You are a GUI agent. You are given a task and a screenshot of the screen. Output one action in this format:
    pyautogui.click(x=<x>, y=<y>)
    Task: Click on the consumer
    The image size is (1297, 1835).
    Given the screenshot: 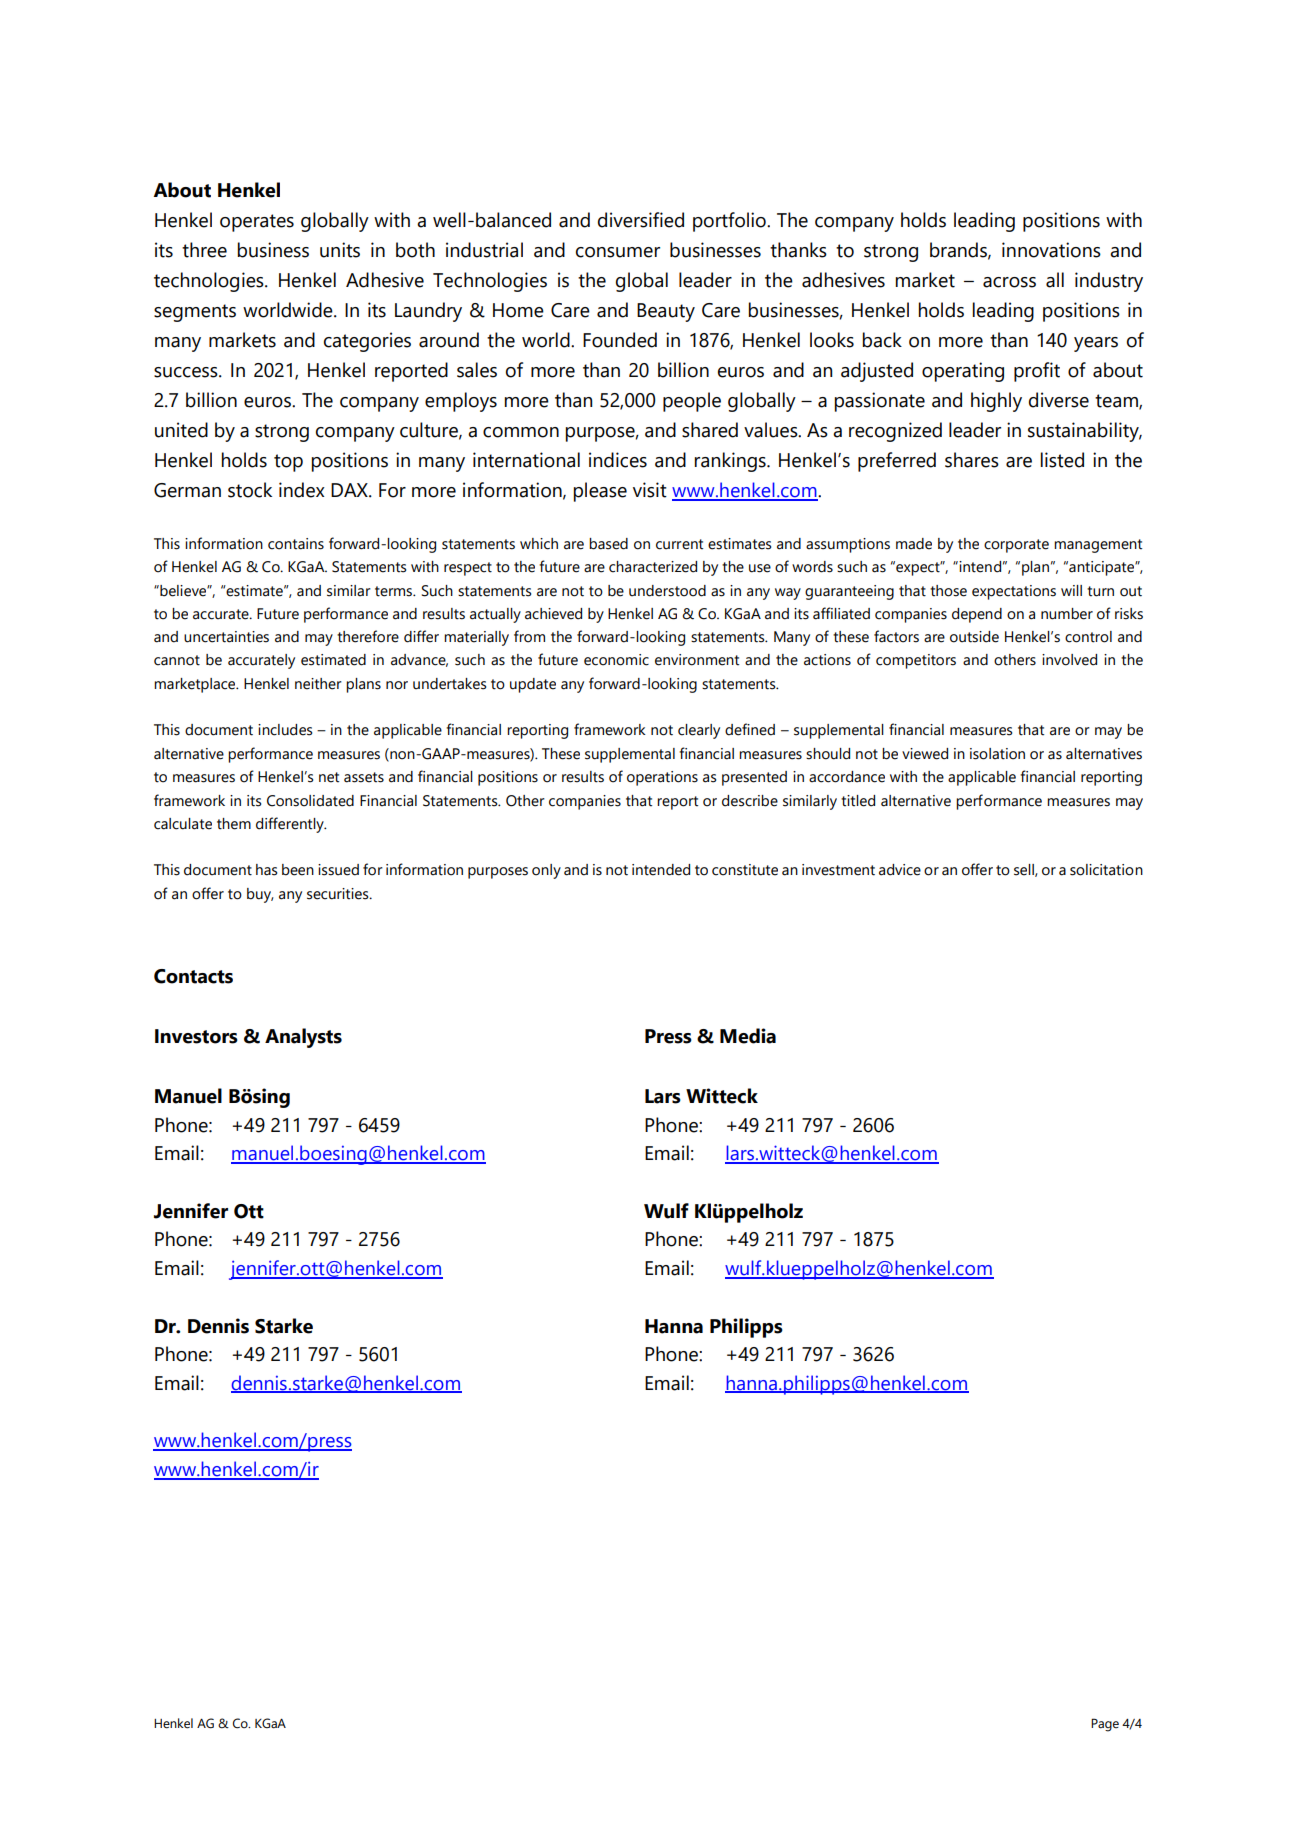 What is the action you would take?
    pyautogui.click(x=618, y=252)
